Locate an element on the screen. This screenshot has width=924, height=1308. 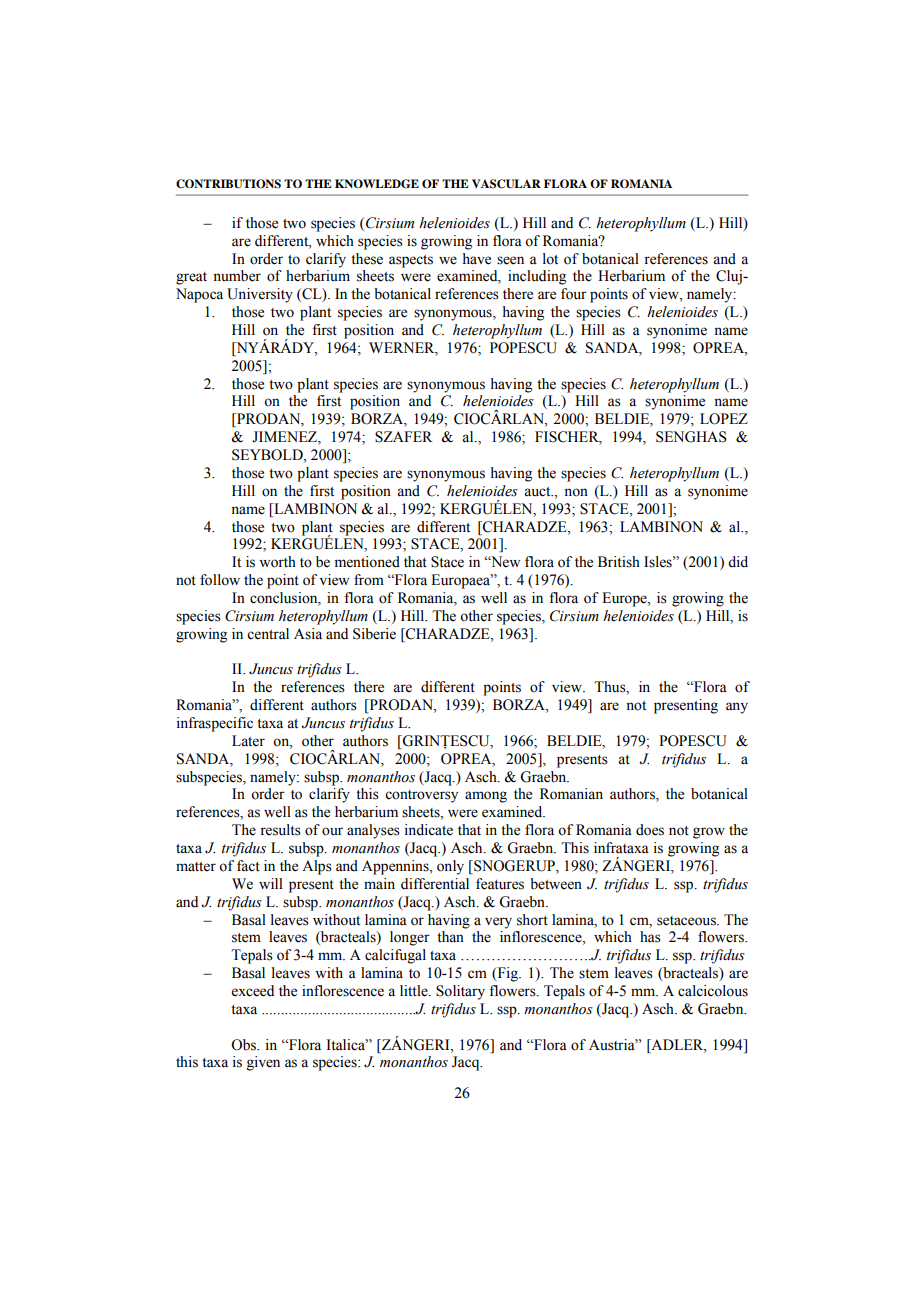
Obs is located at coordinates (244, 1045).
